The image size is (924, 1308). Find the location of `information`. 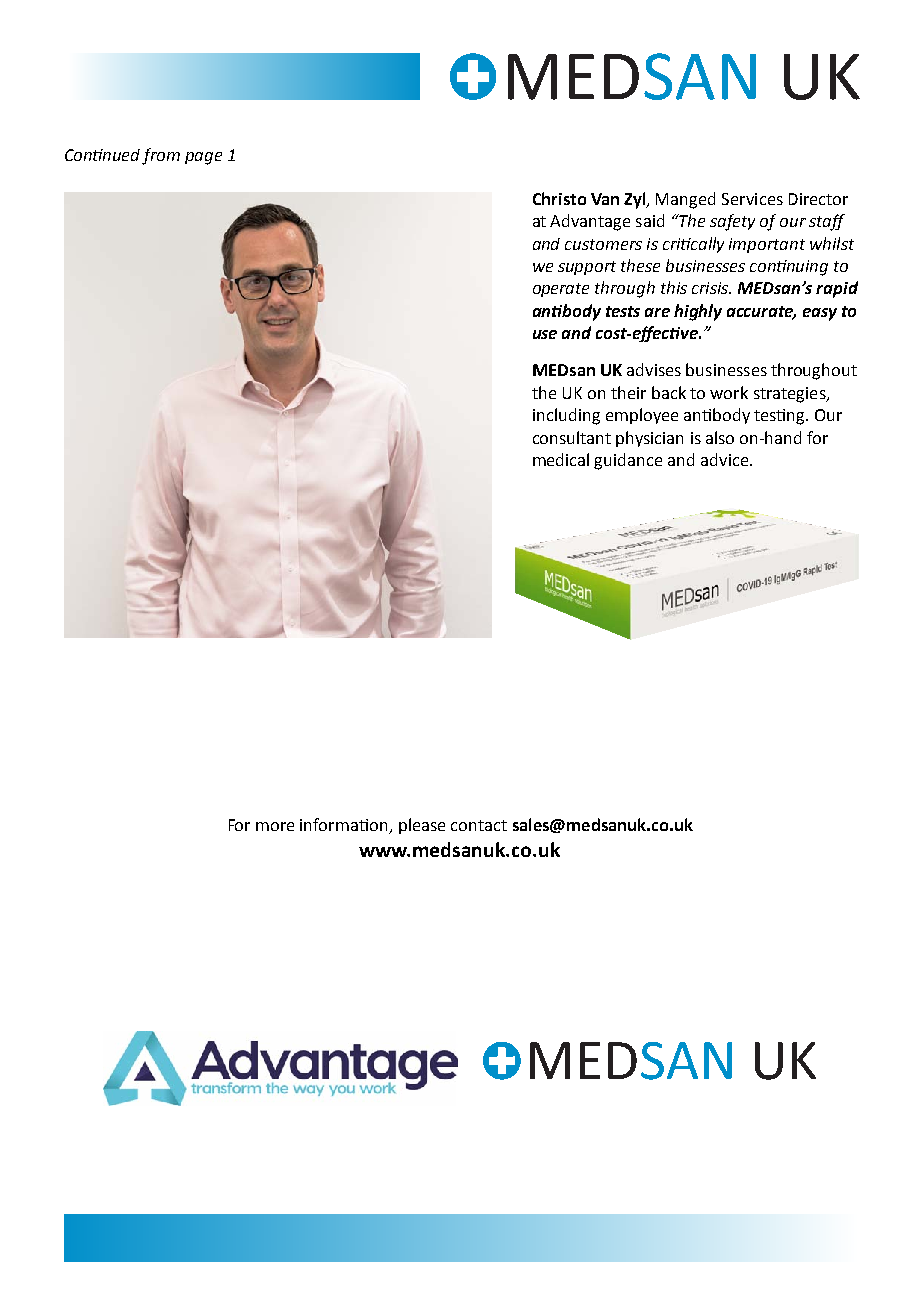

information is located at coordinates (343, 824).
